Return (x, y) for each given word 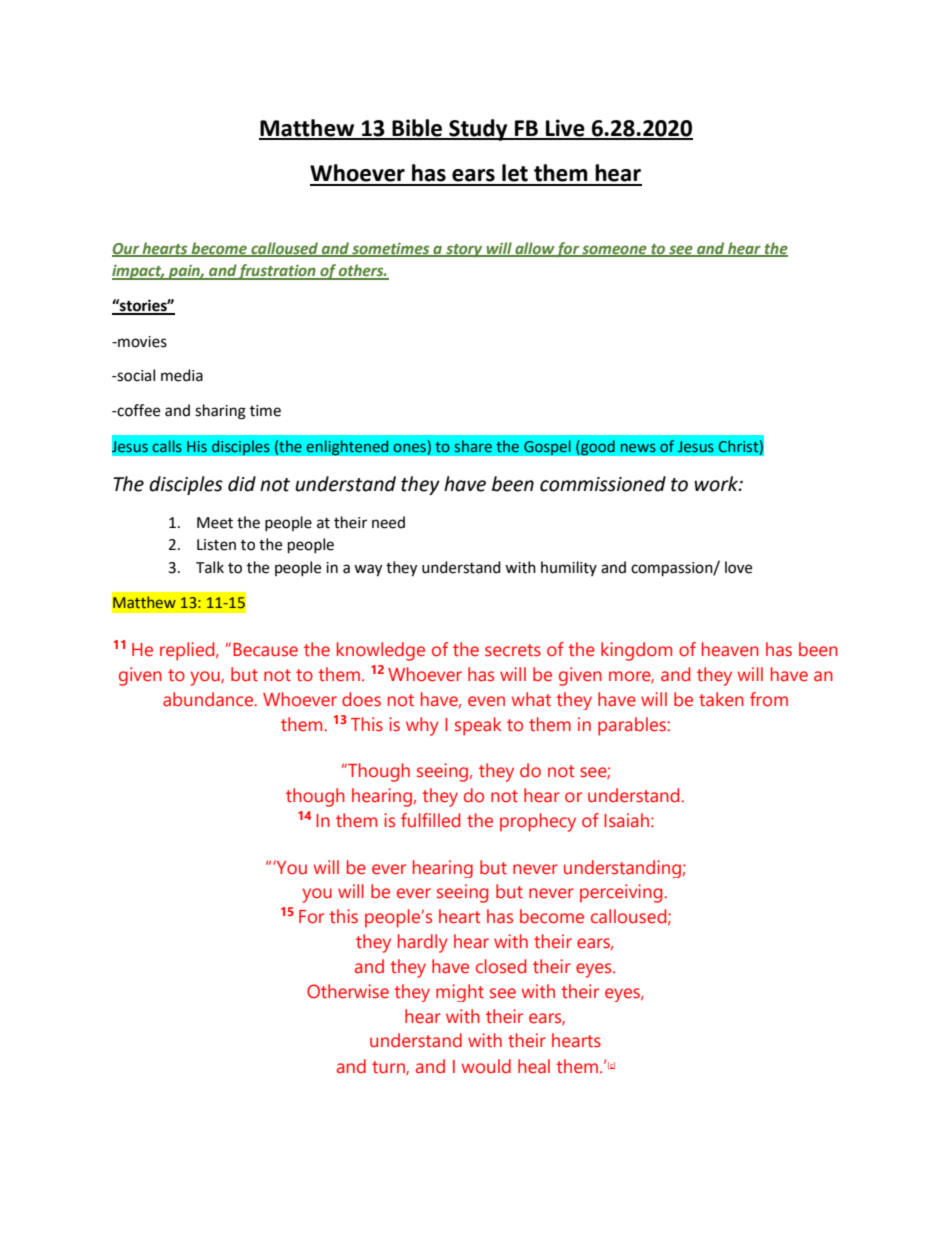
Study (478, 130)
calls (167, 446)
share (473, 446)
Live (565, 129)
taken (721, 699)
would (486, 1066)
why (422, 726)
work (717, 484)
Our (126, 250)
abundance (209, 699)
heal (534, 1066)
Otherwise (348, 991)
